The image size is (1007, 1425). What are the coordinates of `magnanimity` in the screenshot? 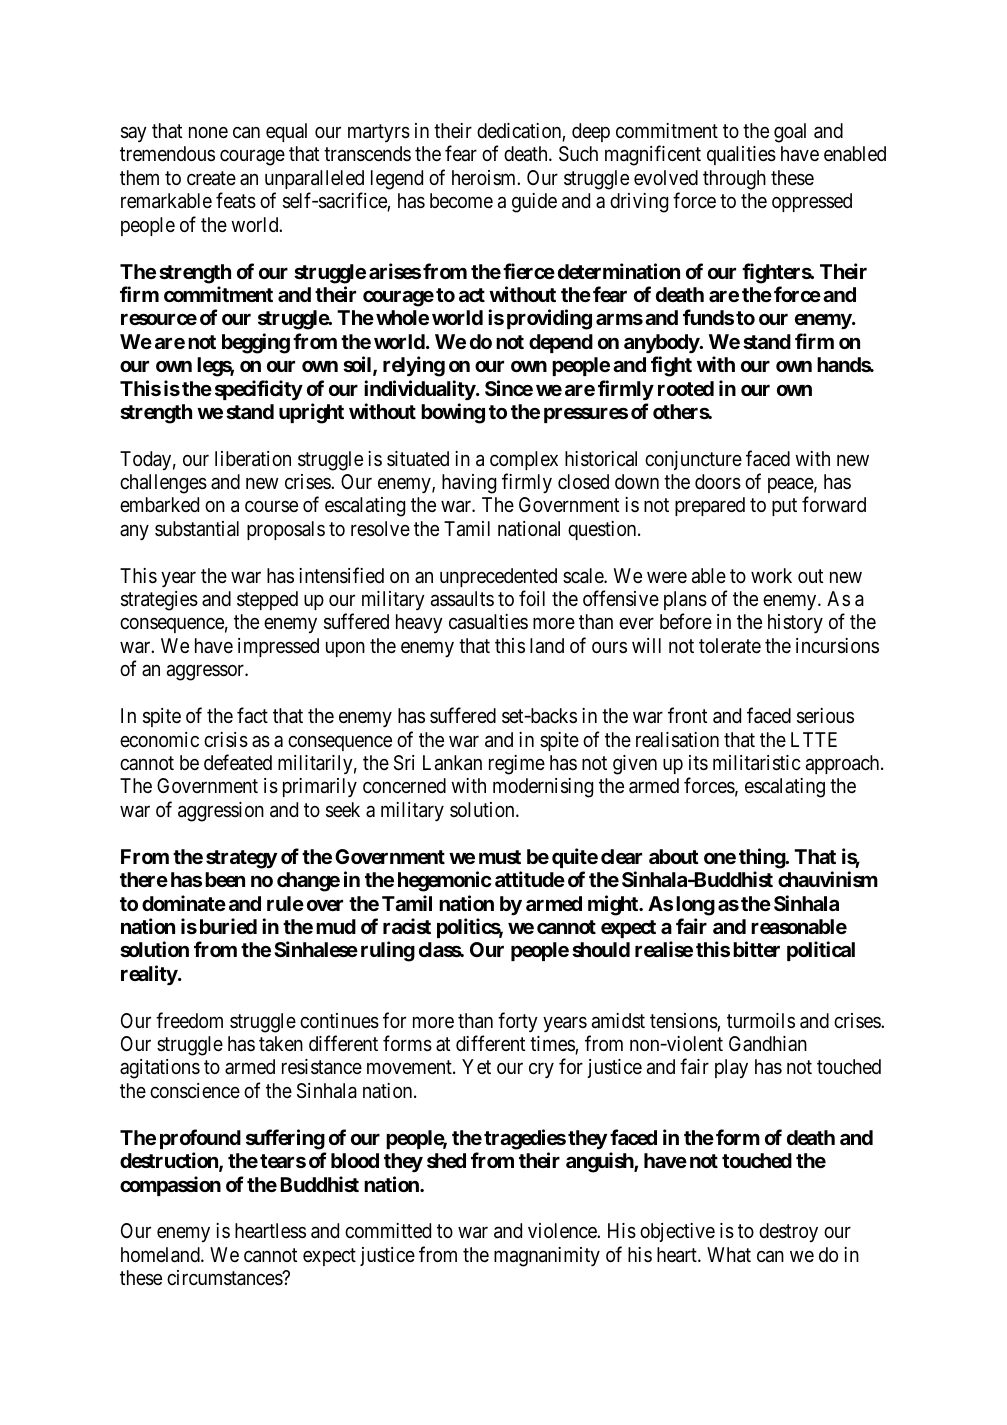 It's located at (547, 1257).
